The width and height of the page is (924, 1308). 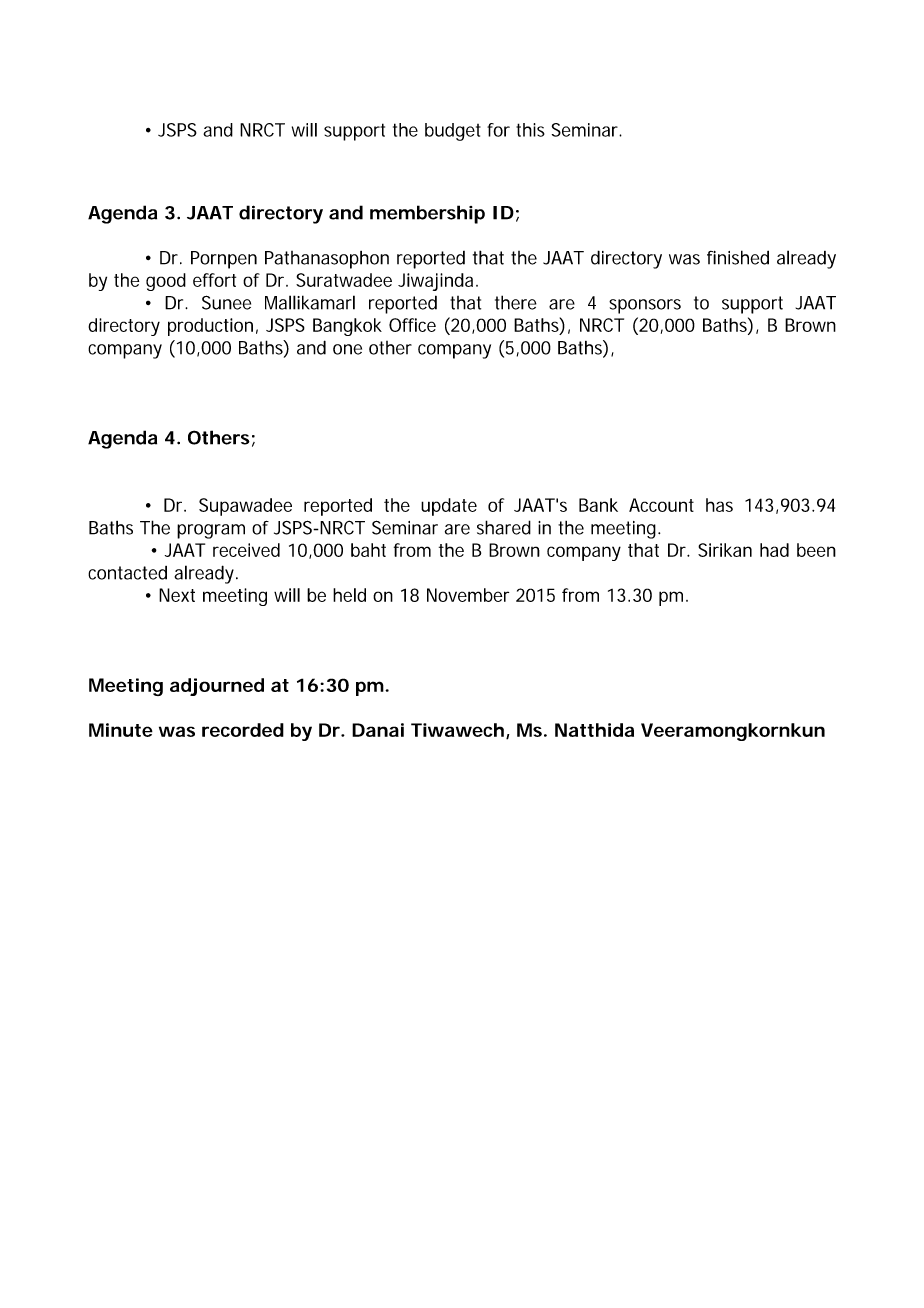 I want to click on has, so click(x=719, y=505).
